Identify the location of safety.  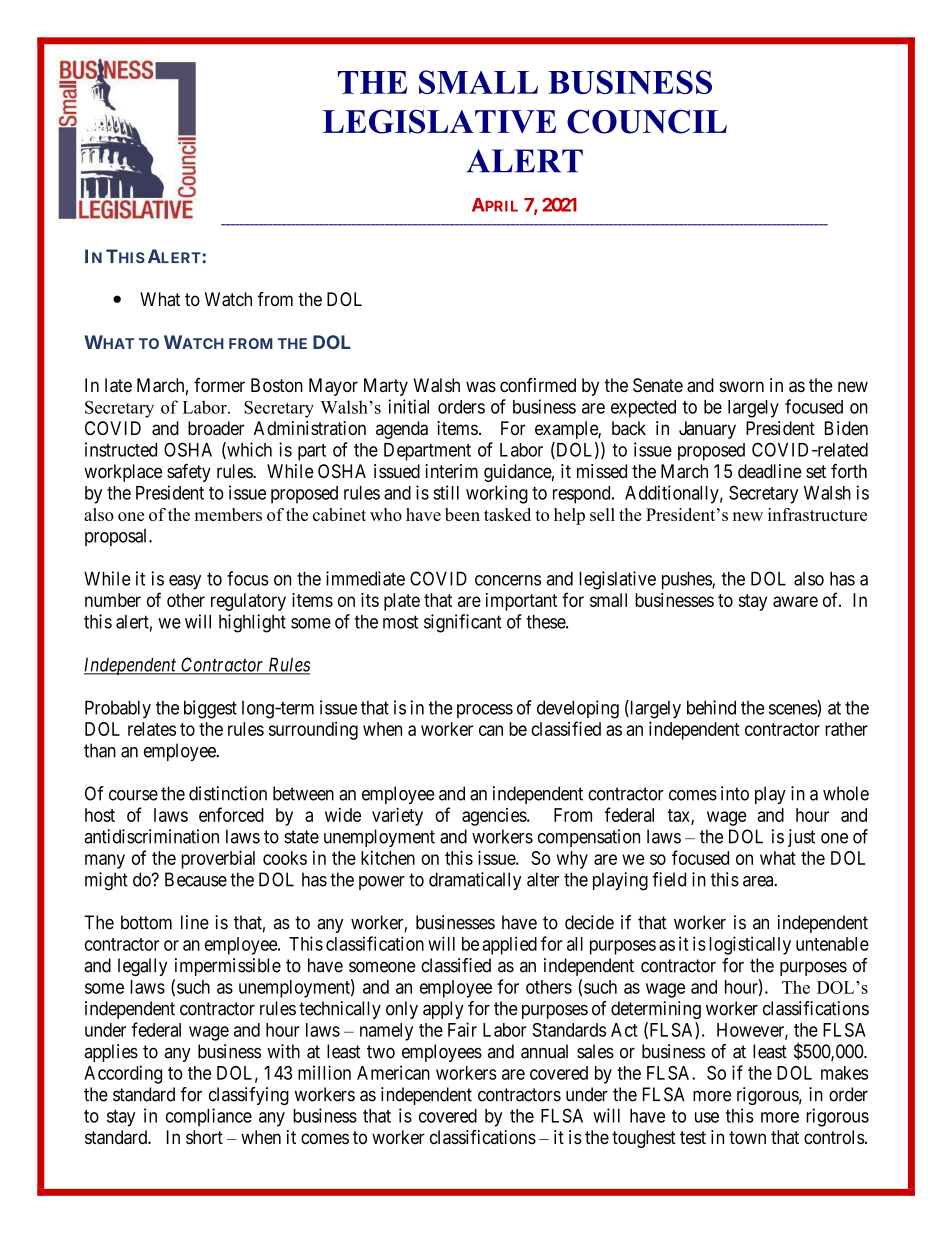
(189, 473).
